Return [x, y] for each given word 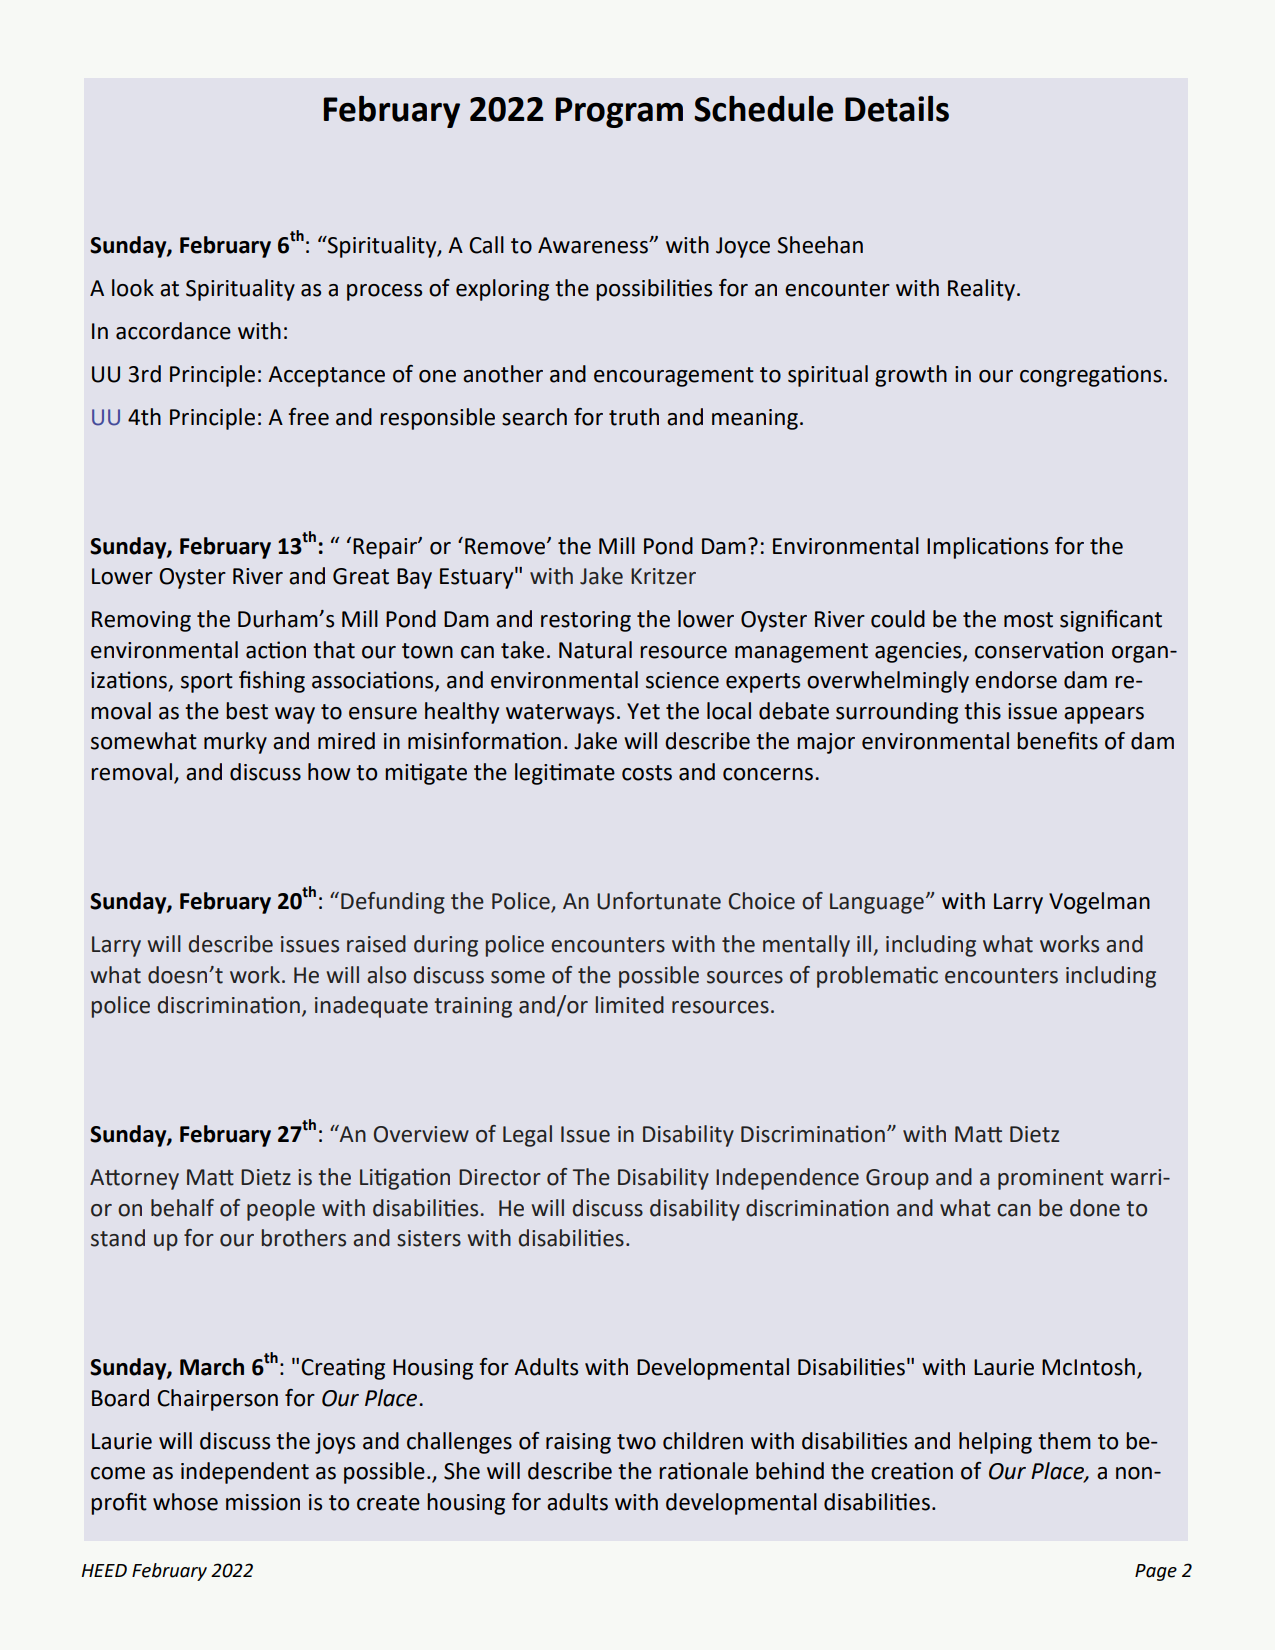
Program [619, 112]
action [276, 650]
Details [897, 108]
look [133, 288]
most [1028, 620]
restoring [586, 621]
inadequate [371, 1007]
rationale [703, 1471]
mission [263, 1502]
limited [630, 1005]
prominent [1051, 1179]
